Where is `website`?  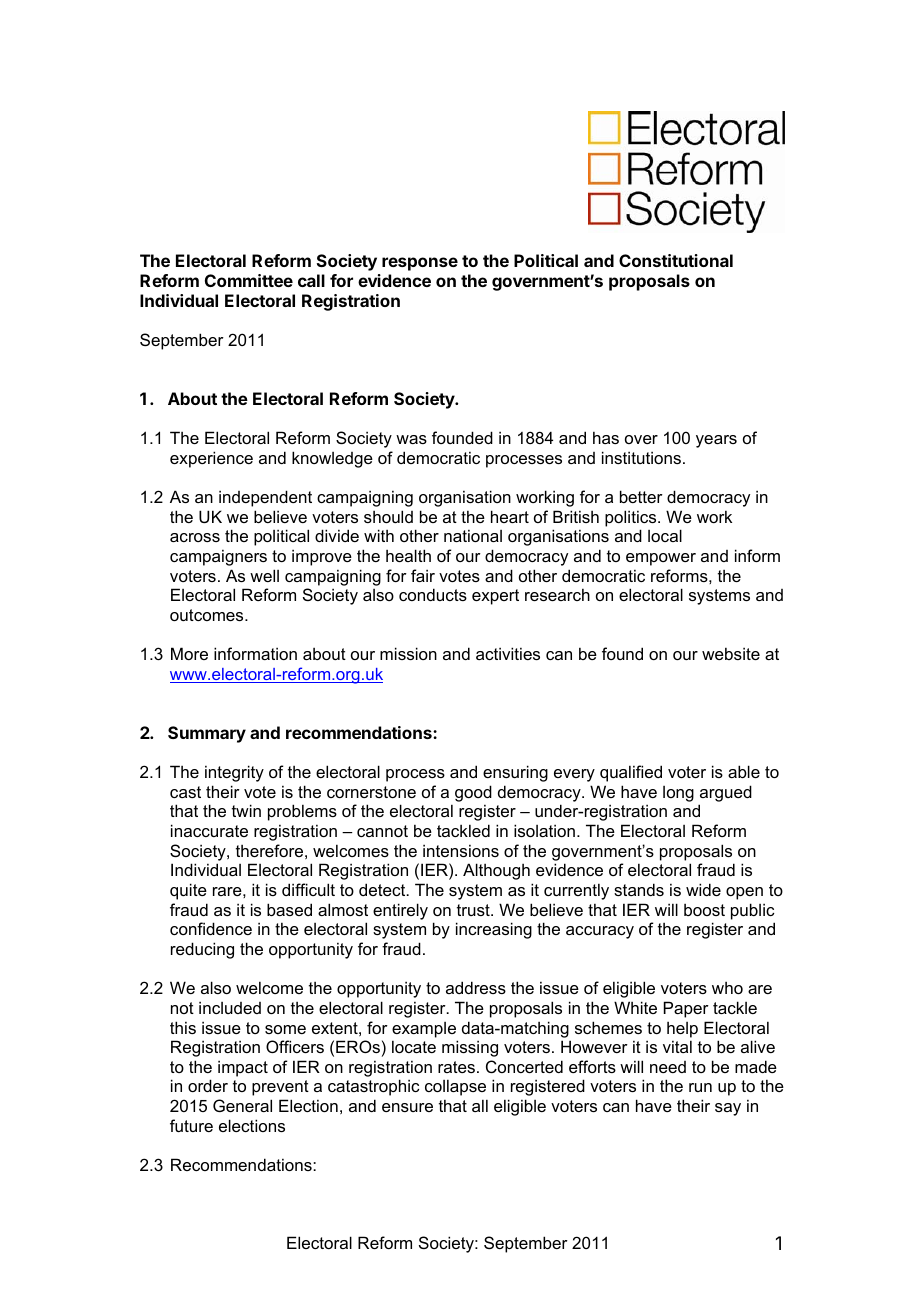
website is located at coordinates (731, 653).
